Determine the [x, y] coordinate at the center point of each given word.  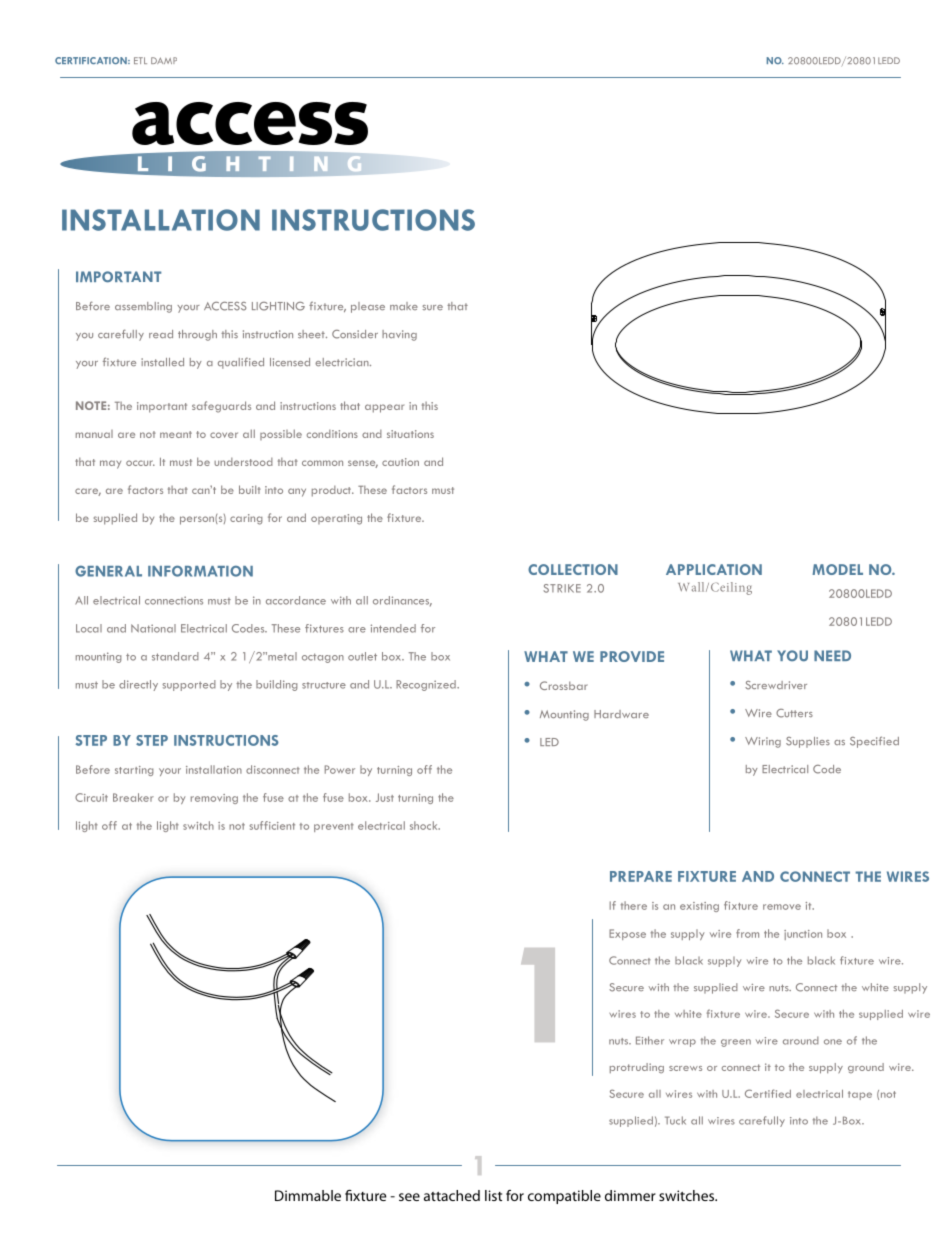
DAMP [164, 60]
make [404, 306]
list [493, 1195]
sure [432, 307]
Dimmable [308, 1195]
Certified [768, 1093]
